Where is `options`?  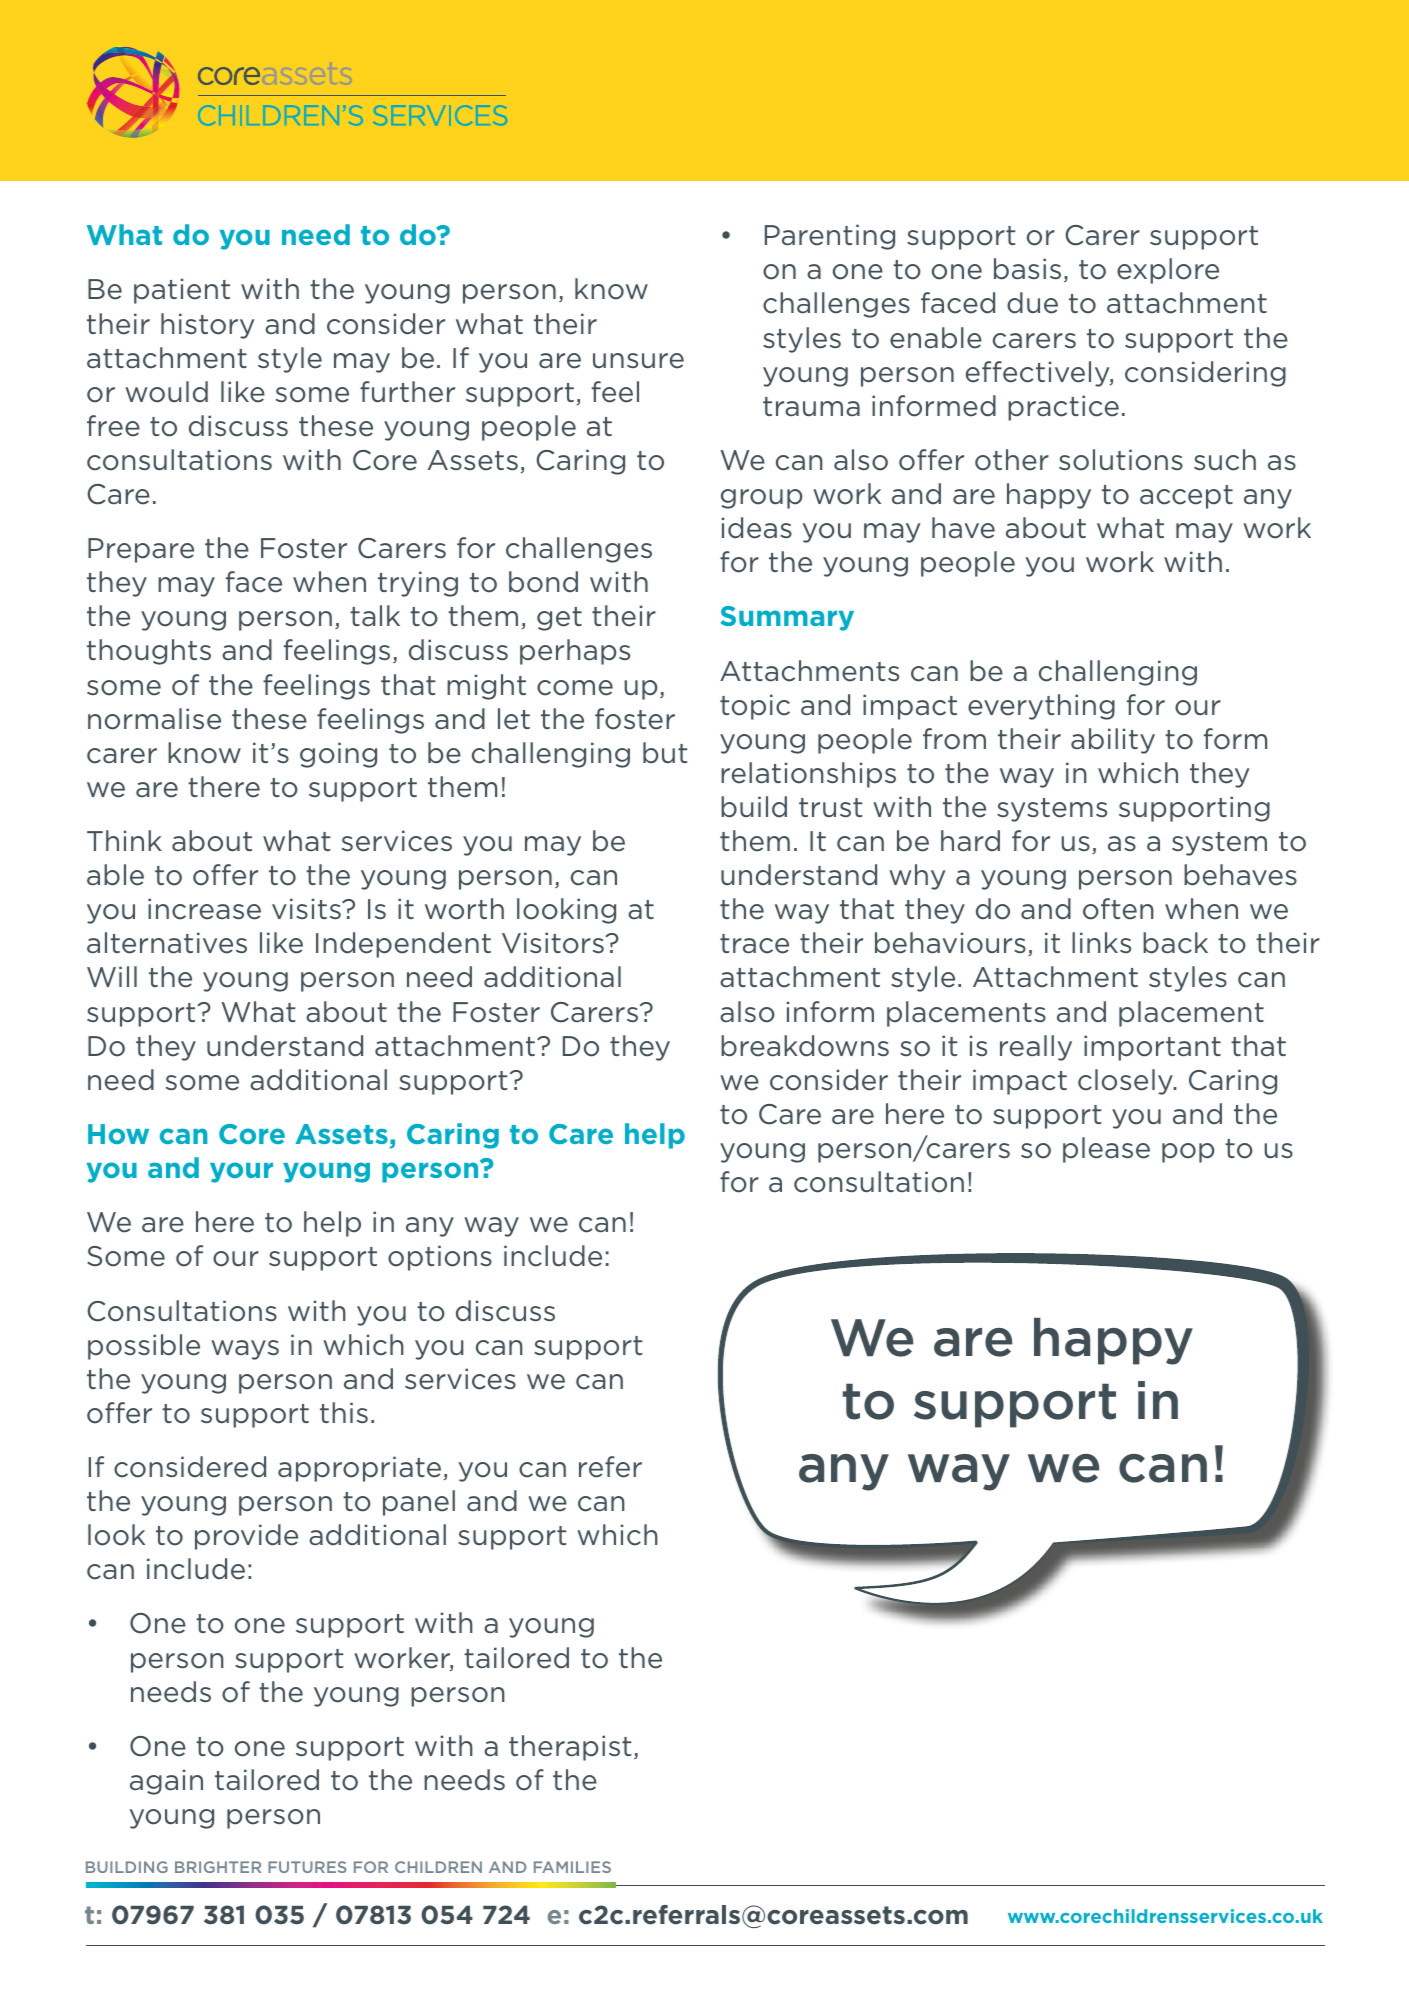
options is located at coordinates (440, 1258).
